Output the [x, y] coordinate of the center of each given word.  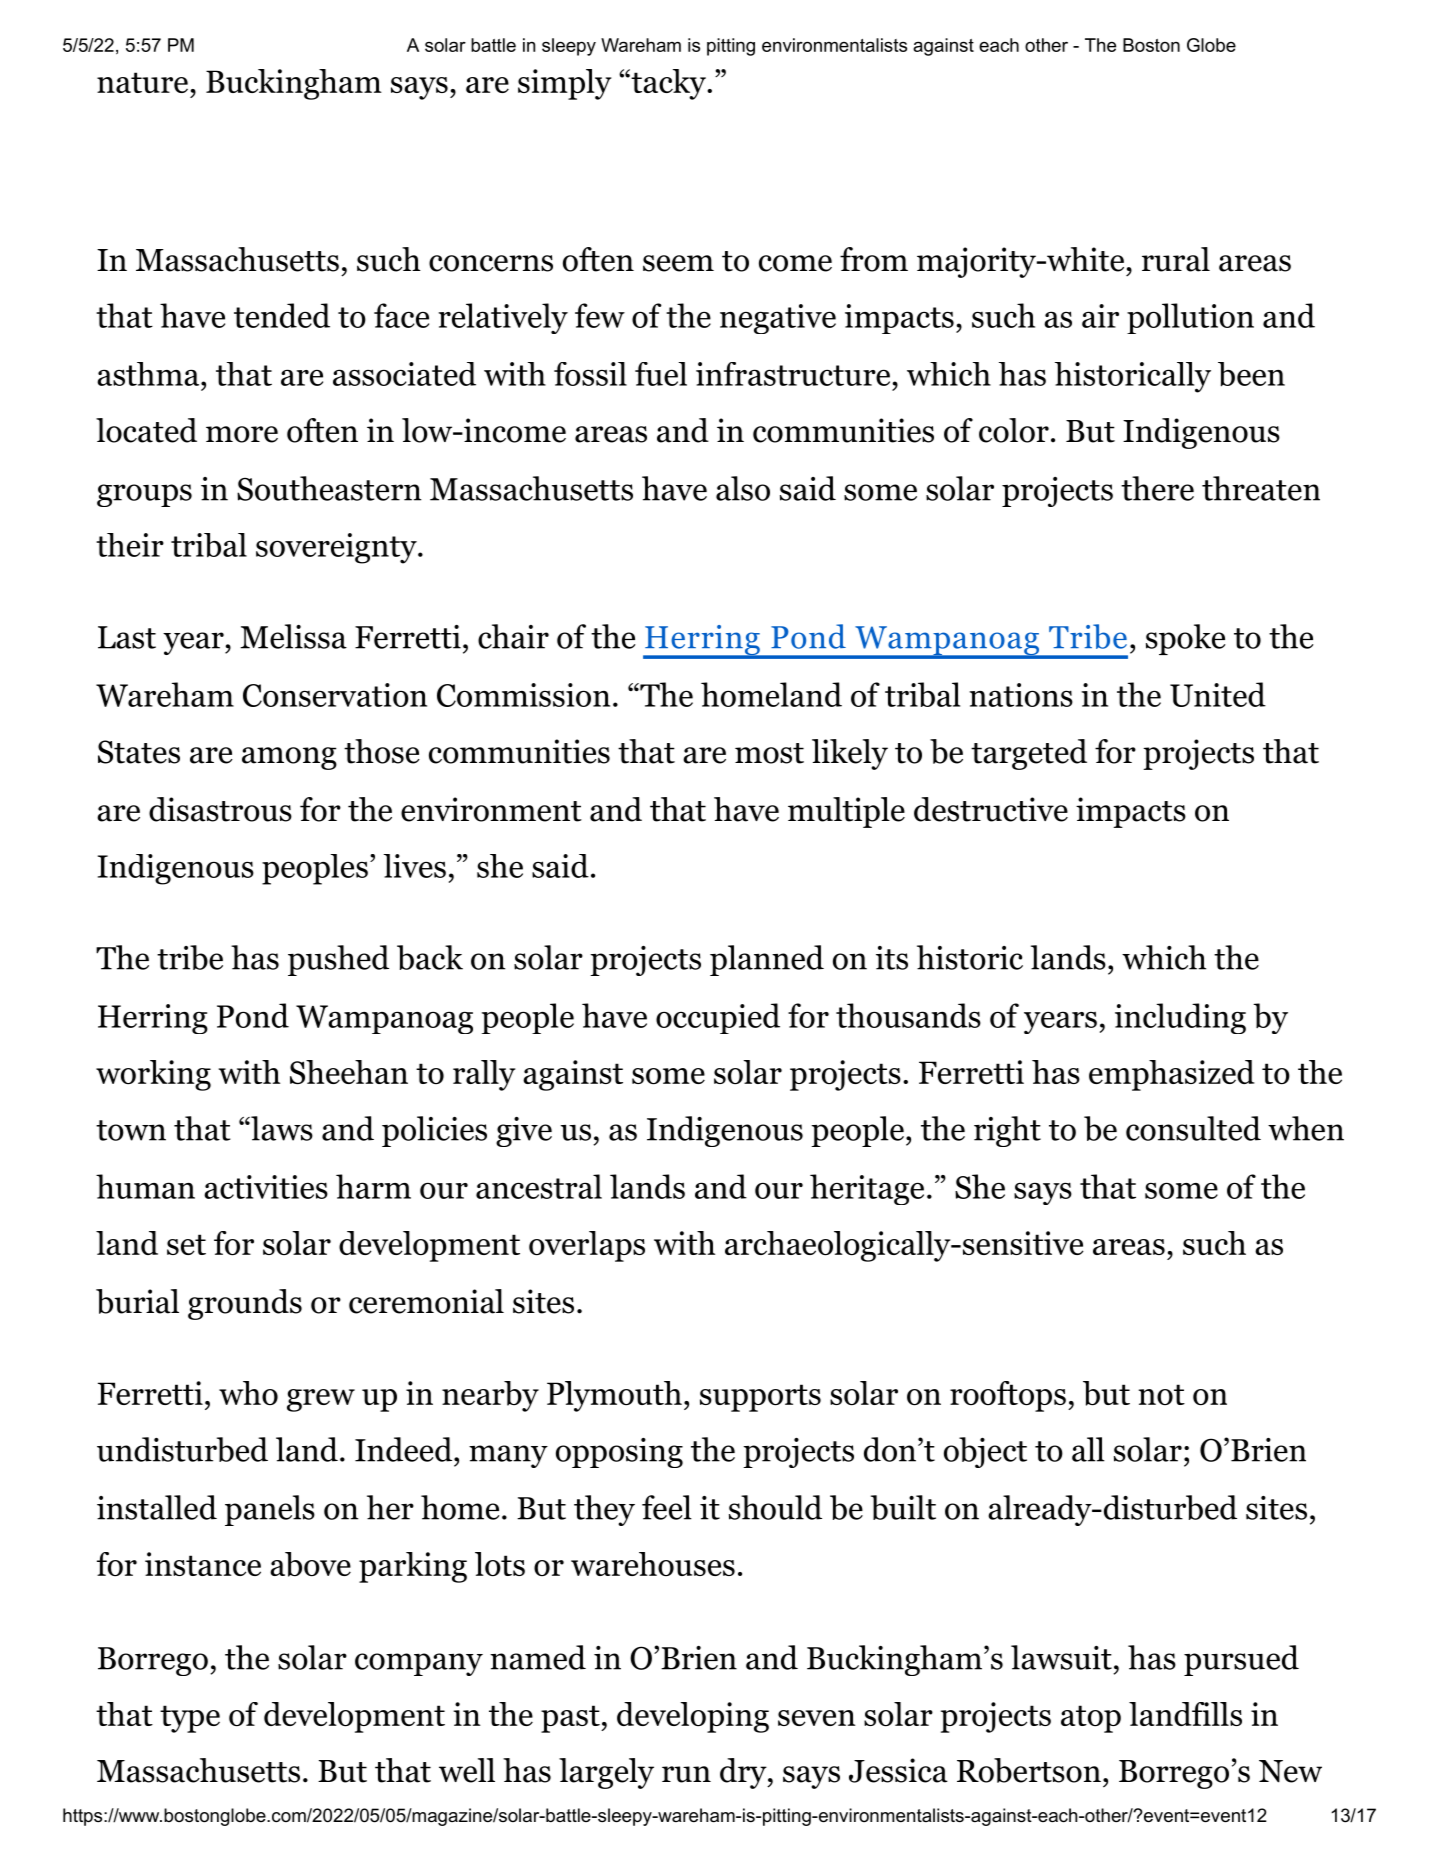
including [1180, 1018]
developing [693, 1717]
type [190, 1719]
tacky [668, 84]
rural [1176, 259]
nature [142, 82]
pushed [338, 960]
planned [767, 960]
